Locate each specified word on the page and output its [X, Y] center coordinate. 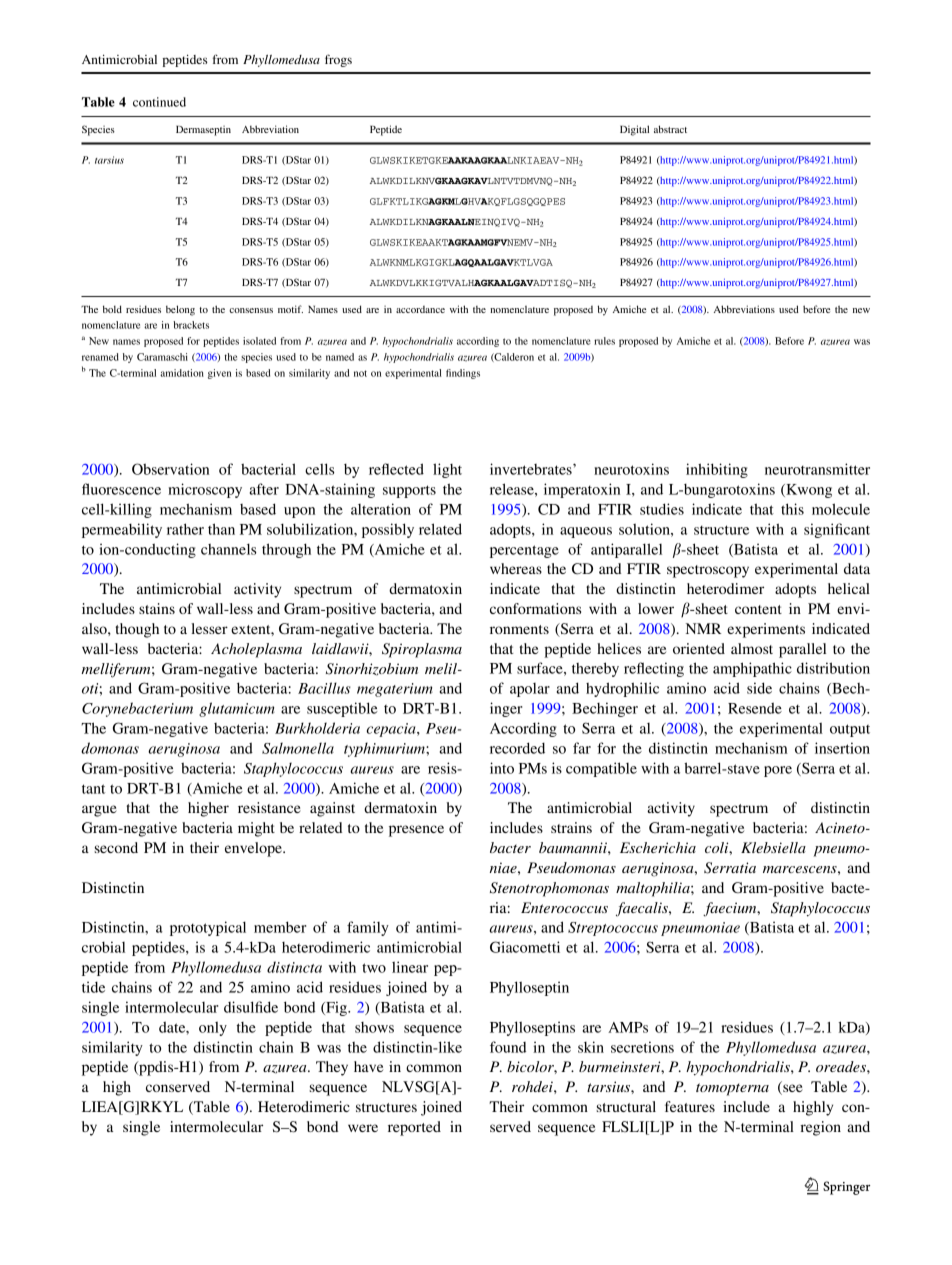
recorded [517, 748]
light [447, 470]
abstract [670, 129]
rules [604, 341]
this [792, 509]
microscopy [205, 490]
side [759, 688]
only [213, 1029]
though [137, 630]
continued [159, 102]
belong [180, 310]
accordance [420, 309]
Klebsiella [773, 847]
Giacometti [525, 947]
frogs [338, 60]
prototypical [208, 928]
